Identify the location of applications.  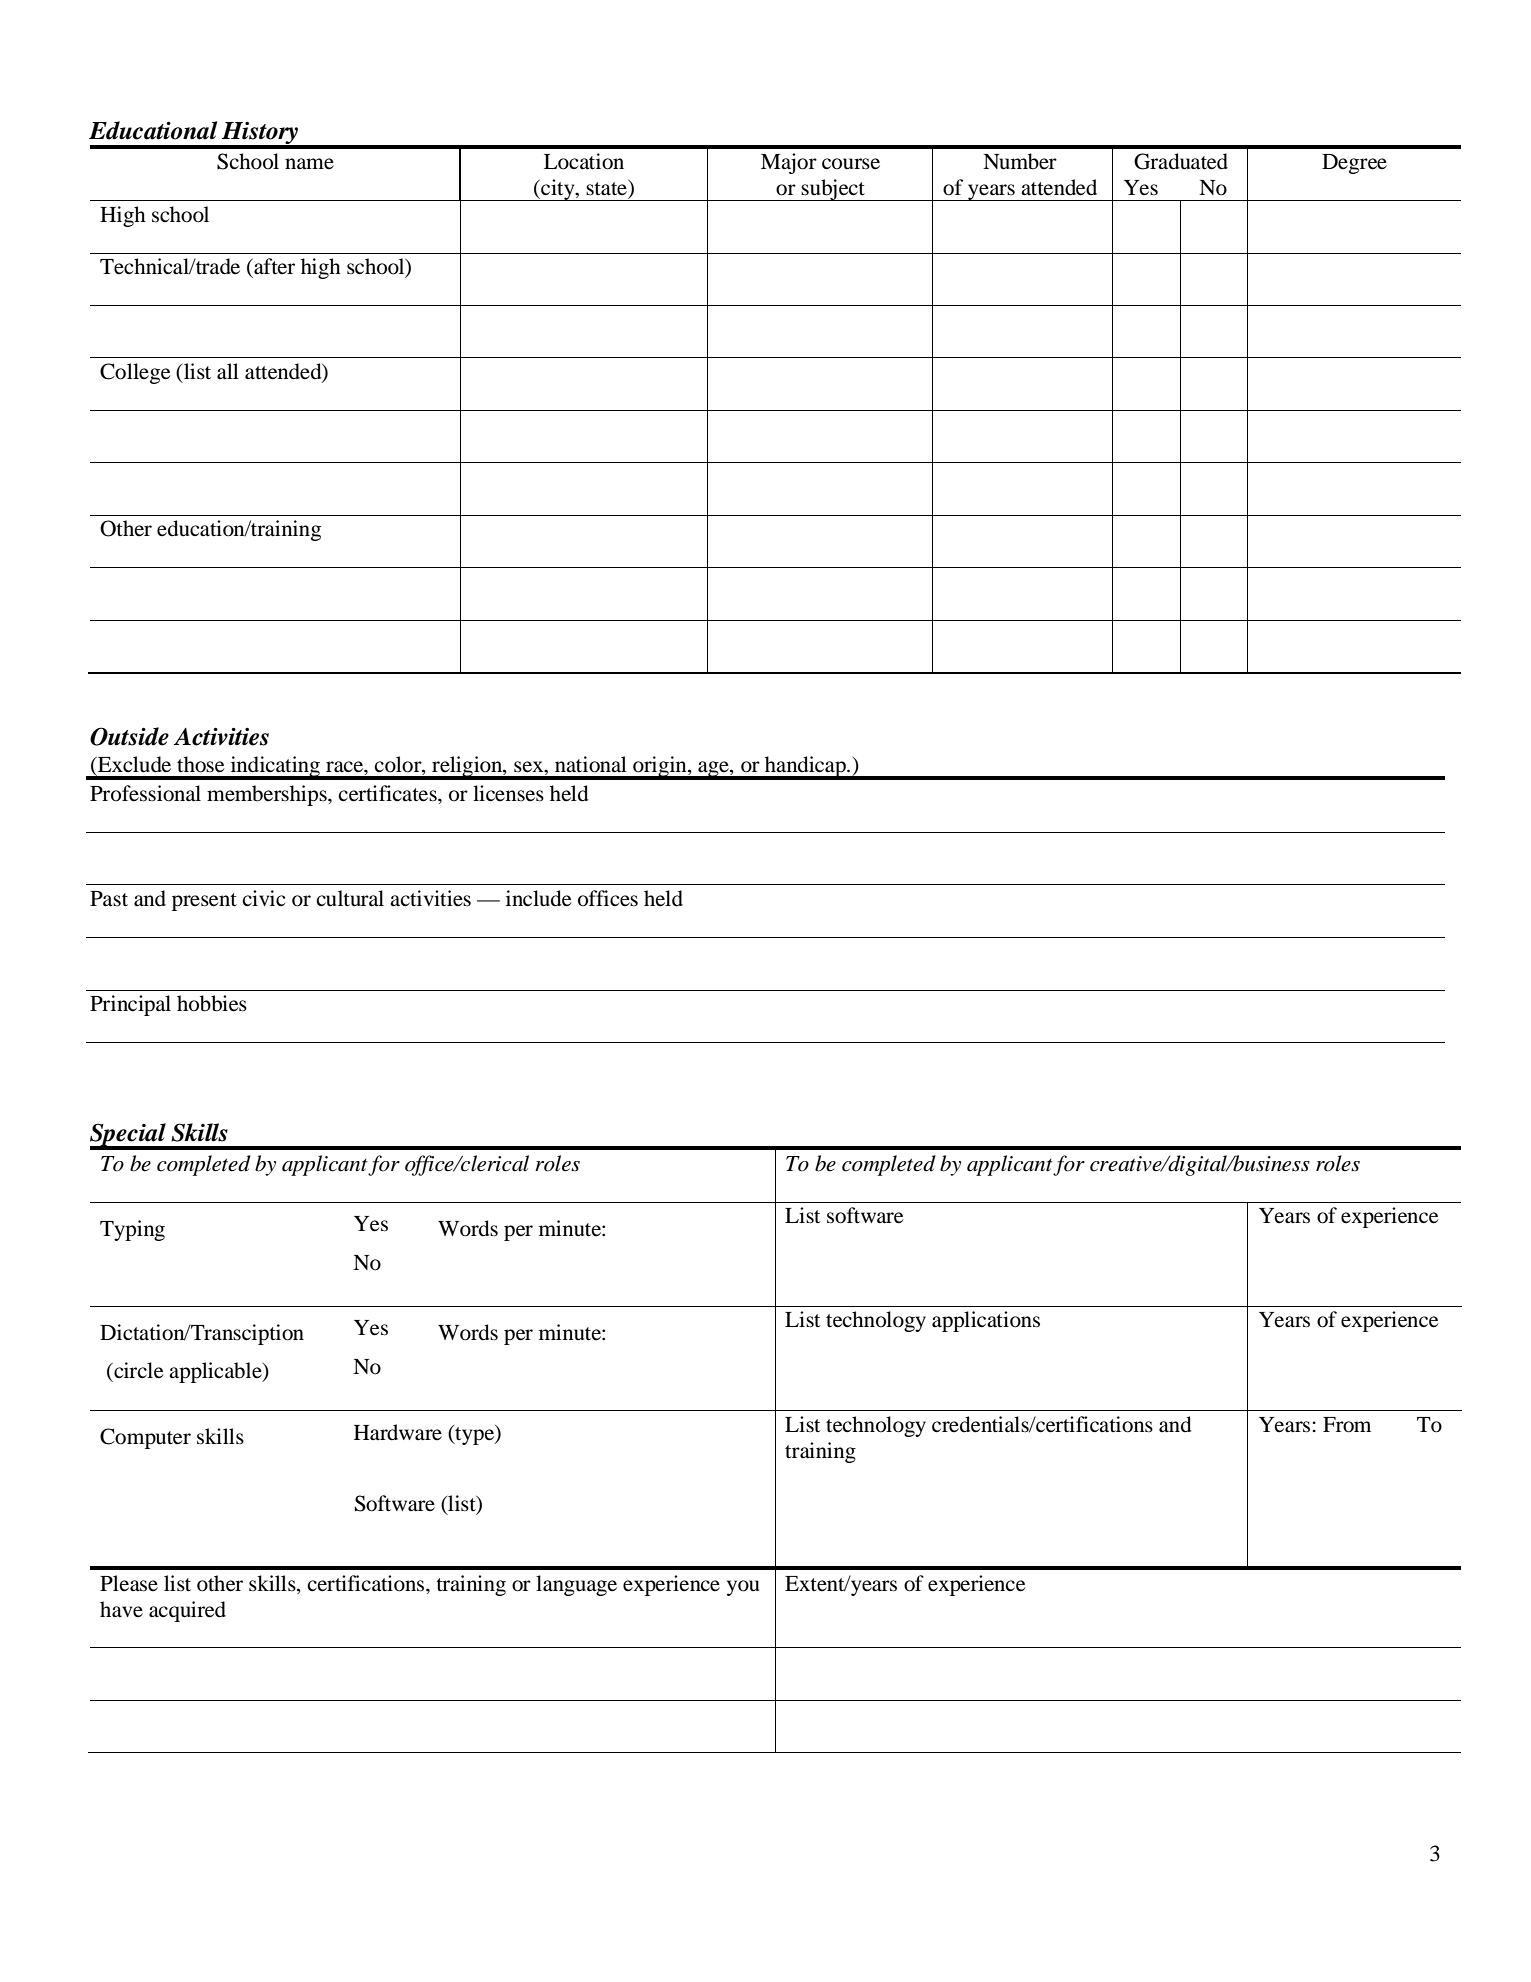
(986, 1321).
